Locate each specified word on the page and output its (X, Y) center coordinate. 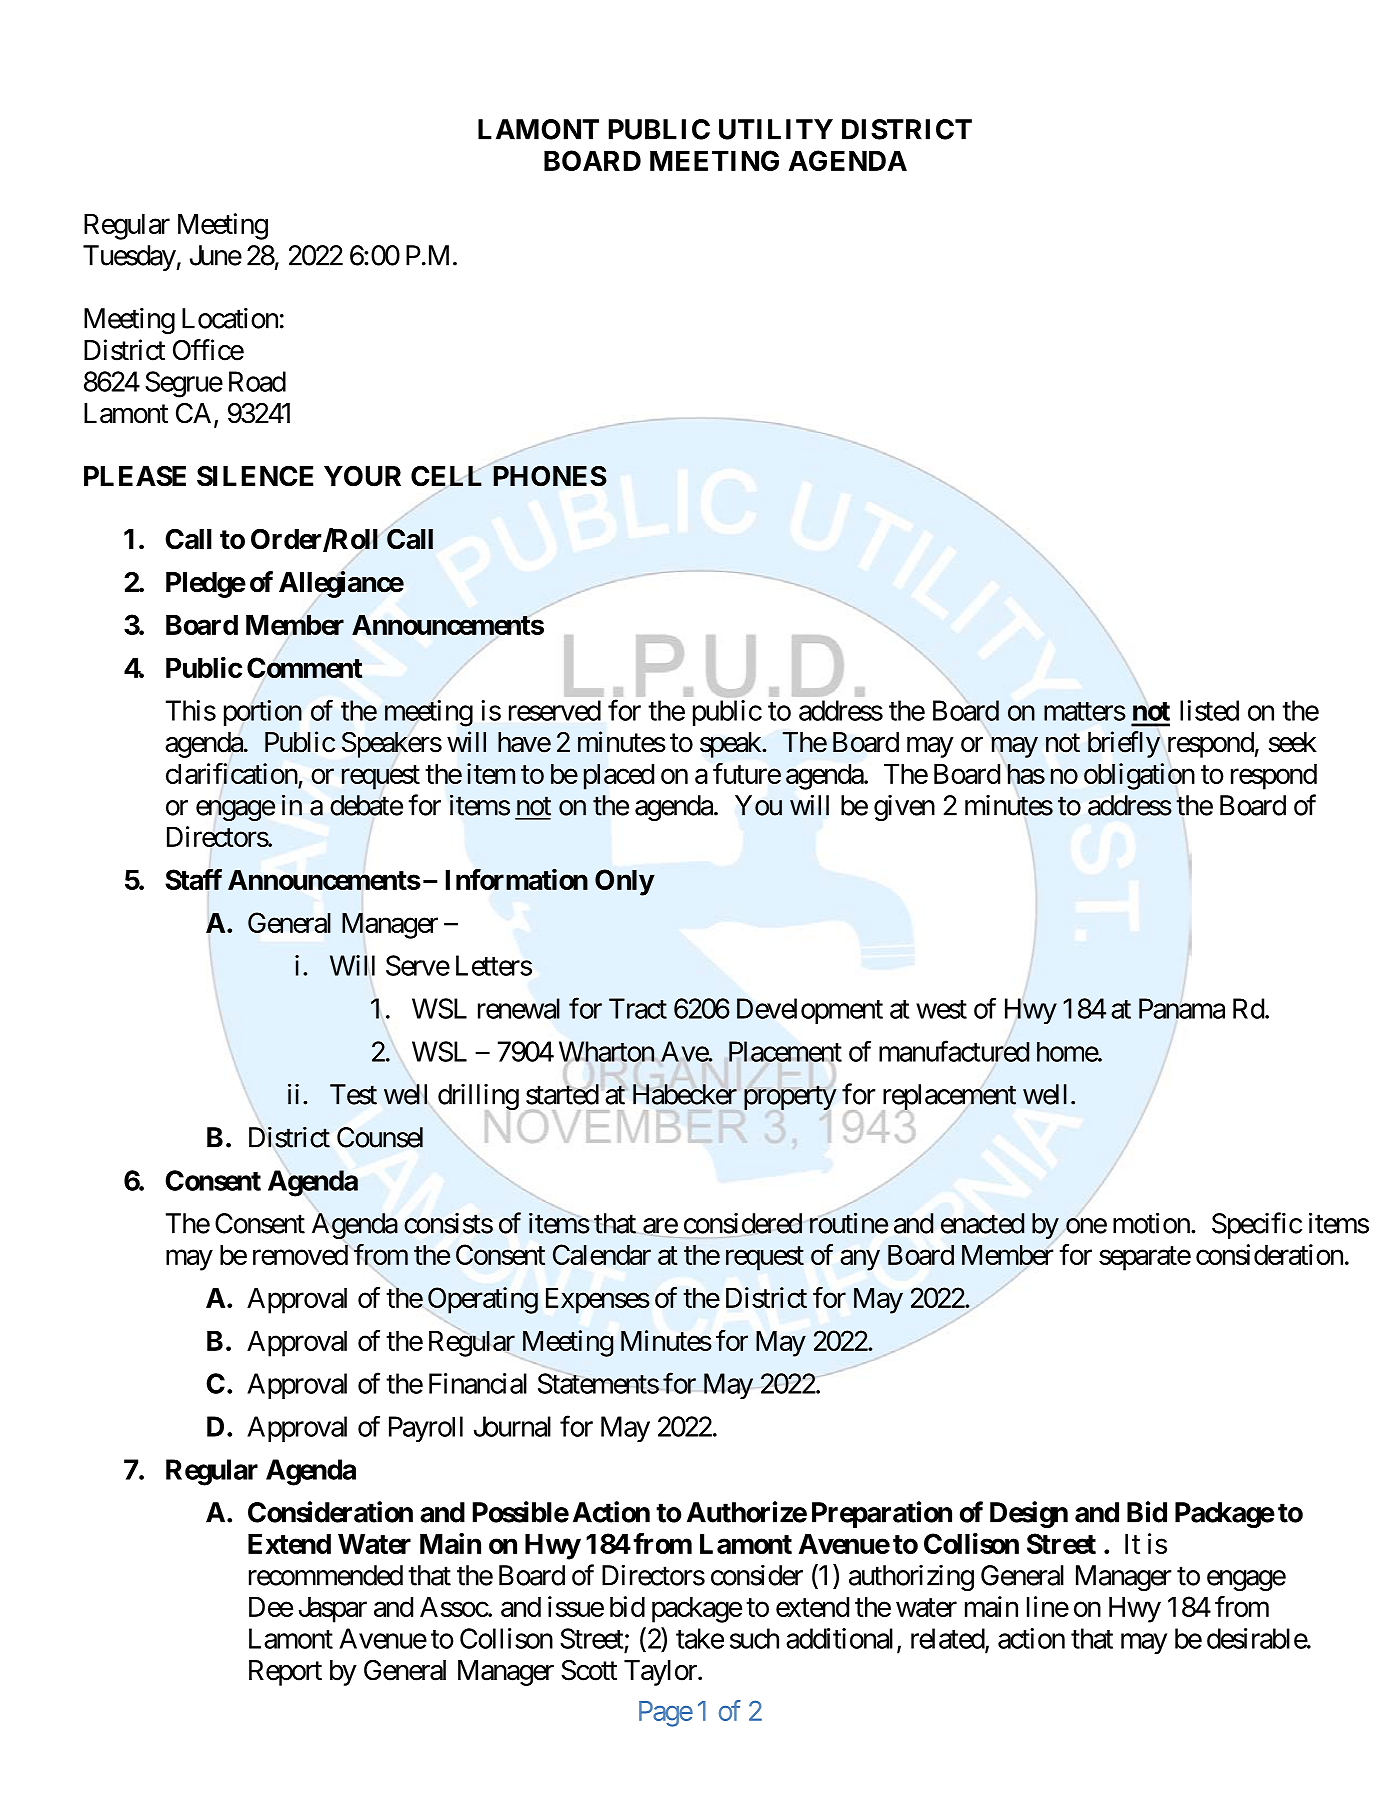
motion (1151, 1223)
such (754, 1638)
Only (624, 882)
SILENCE (255, 476)
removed (300, 1254)
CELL (446, 476)
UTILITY (776, 129)
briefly (1124, 744)
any (860, 1260)
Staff (193, 880)
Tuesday (130, 258)
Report (285, 1673)
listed (1209, 710)
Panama (1182, 1008)
